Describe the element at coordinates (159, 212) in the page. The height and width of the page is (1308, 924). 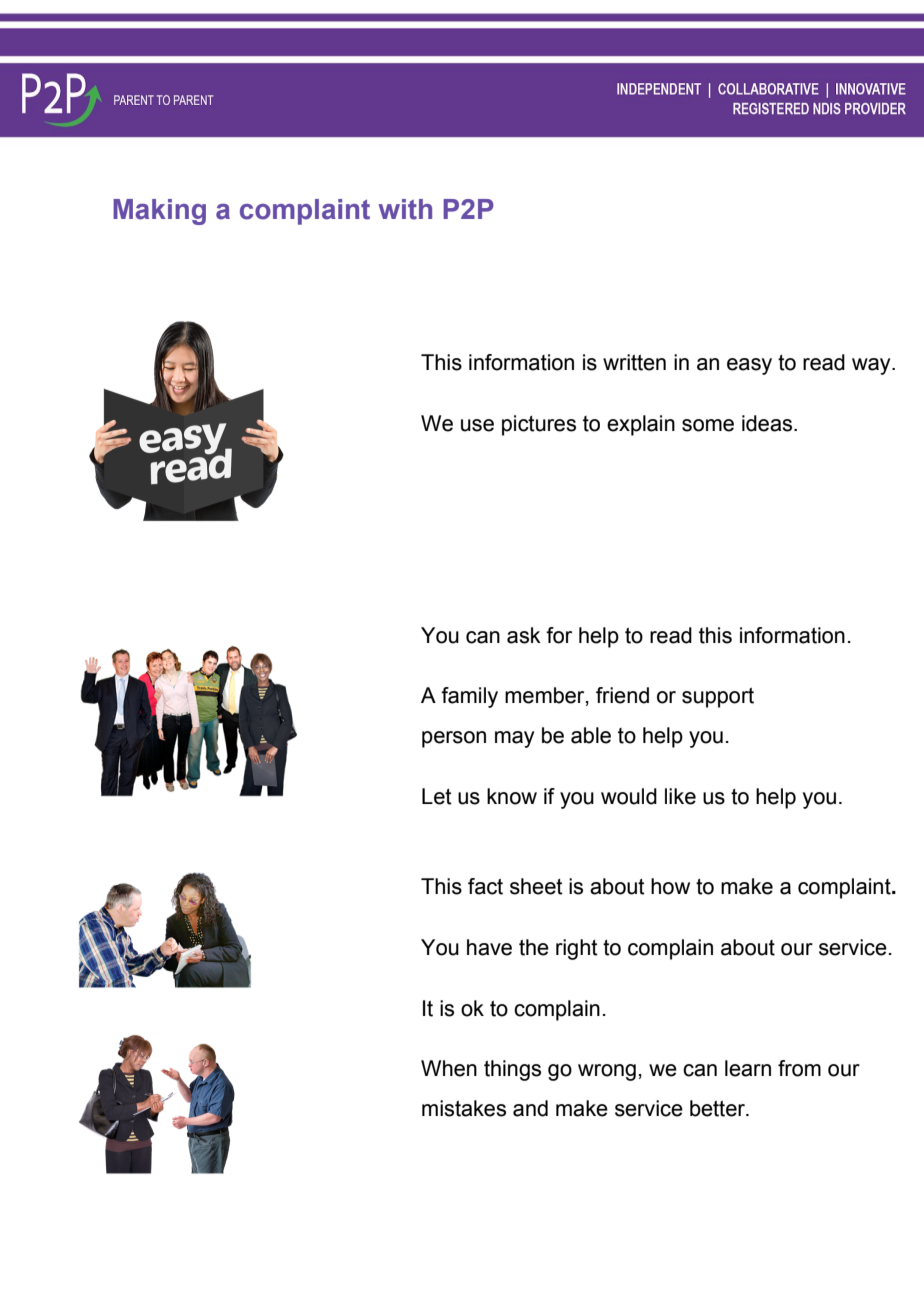
I see `Making` at that location.
